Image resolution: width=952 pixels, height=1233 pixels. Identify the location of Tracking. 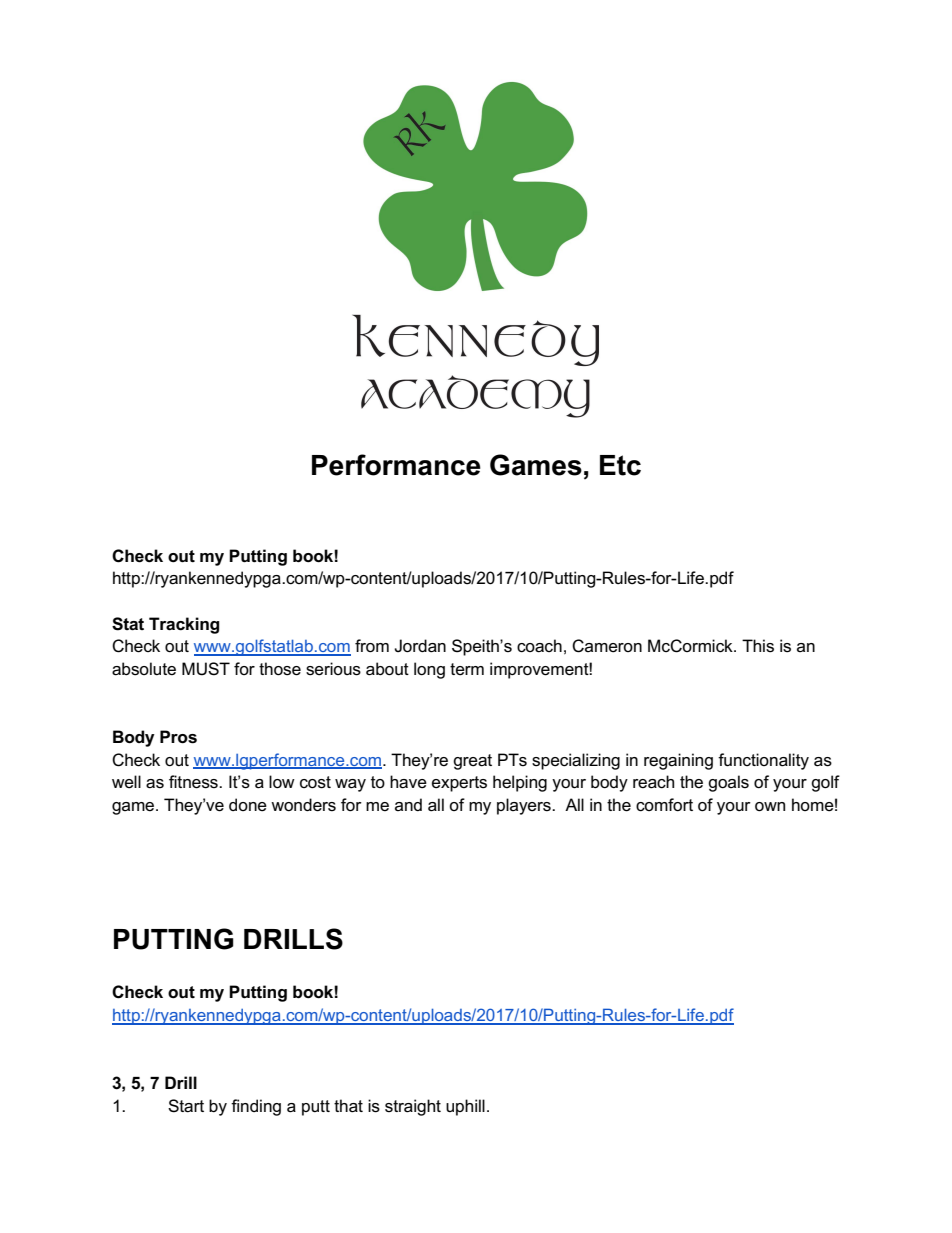
(184, 625).
